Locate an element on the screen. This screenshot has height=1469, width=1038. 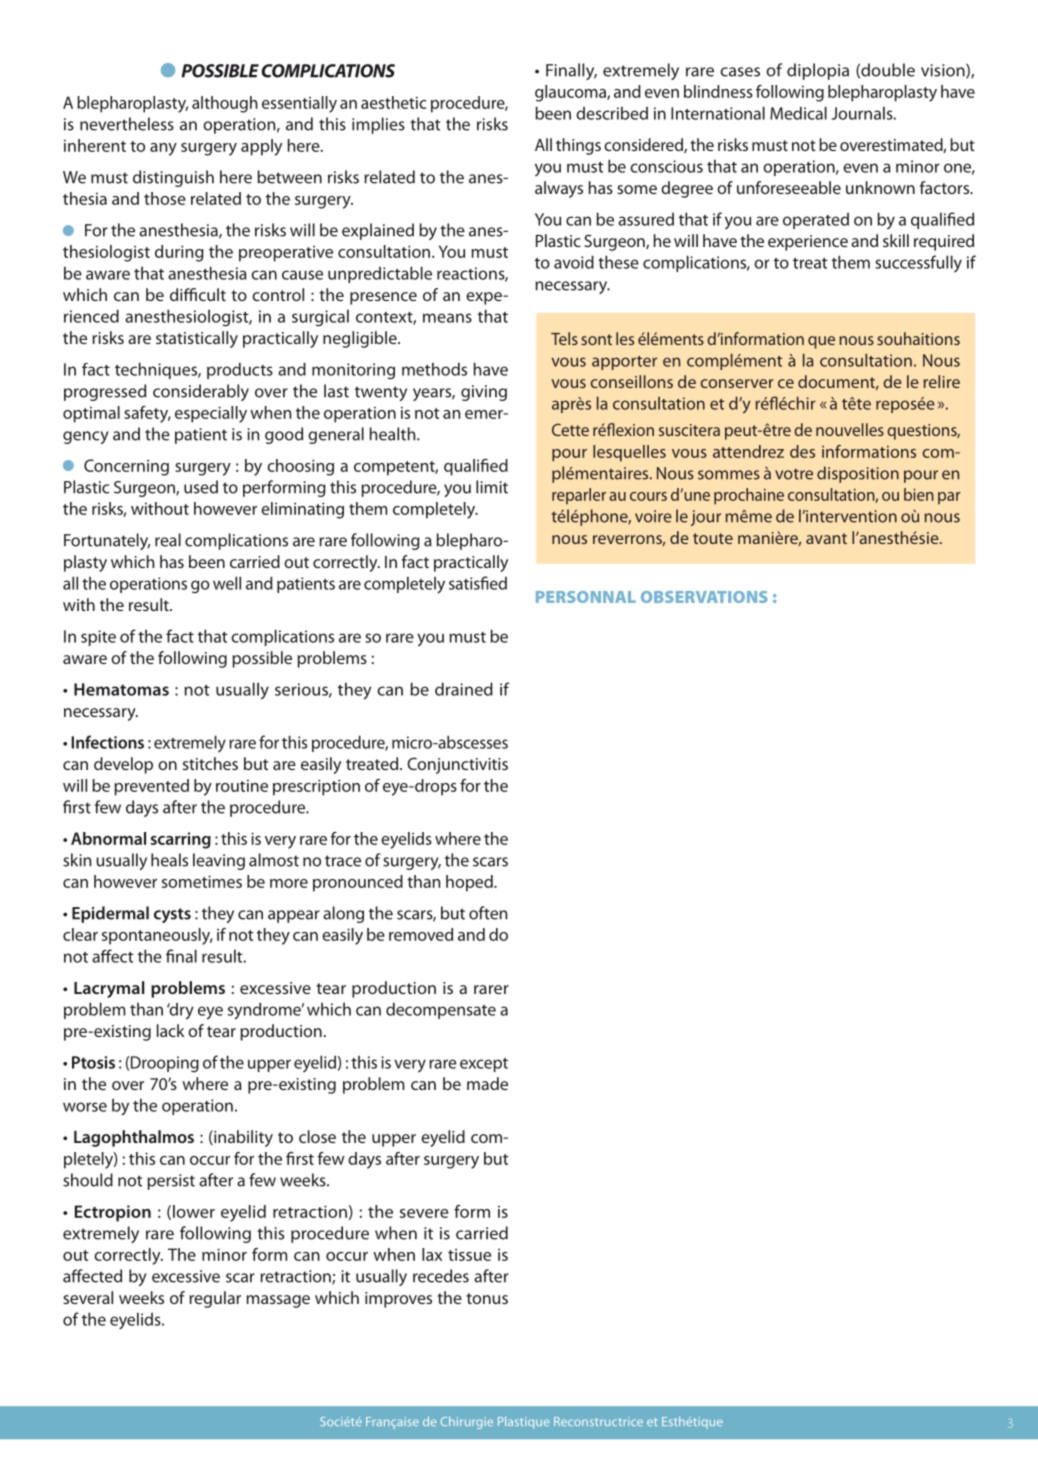
Medical is located at coordinates (798, 113).
